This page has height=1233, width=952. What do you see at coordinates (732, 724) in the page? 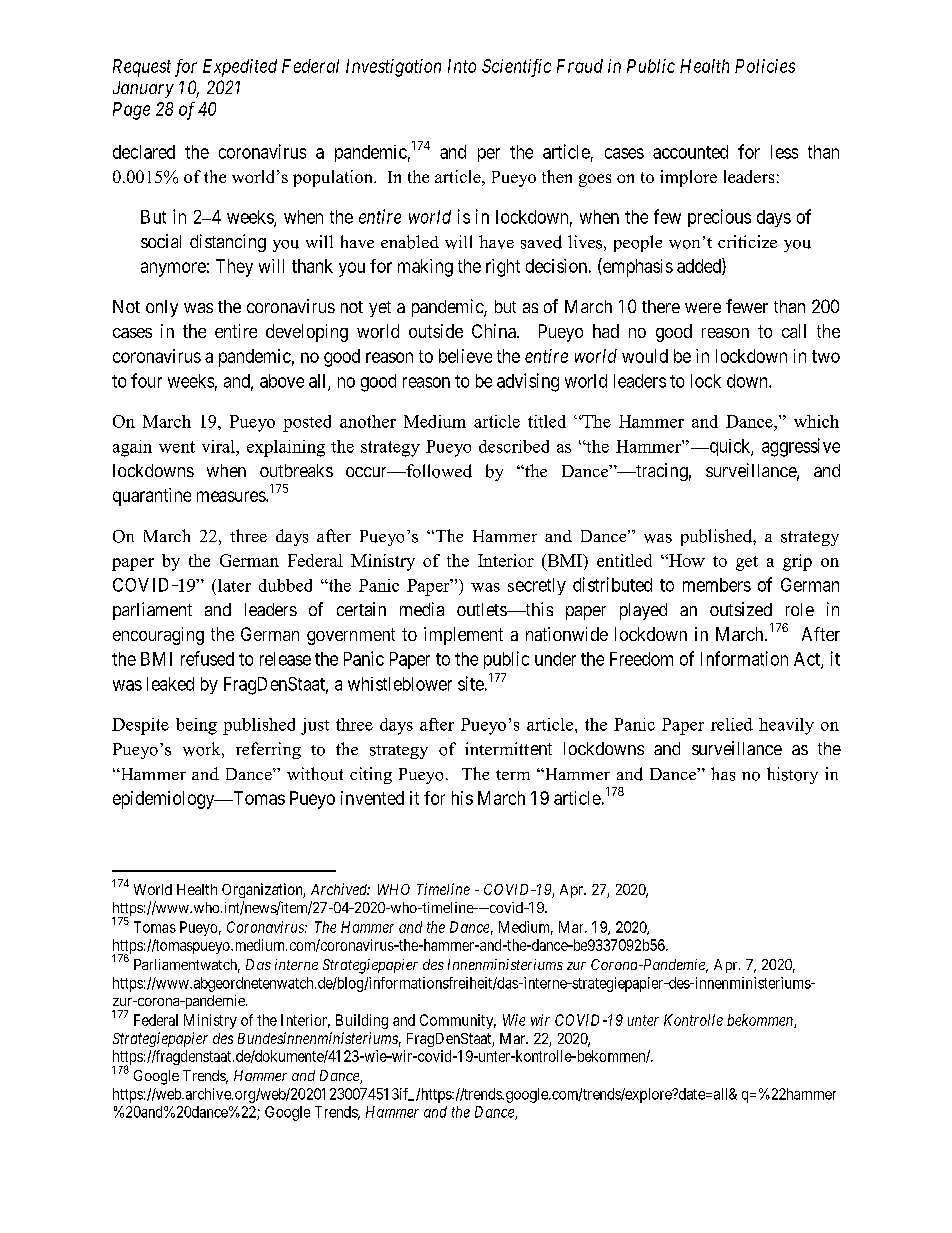
I see `relied` at bounding box center [732, 724].
